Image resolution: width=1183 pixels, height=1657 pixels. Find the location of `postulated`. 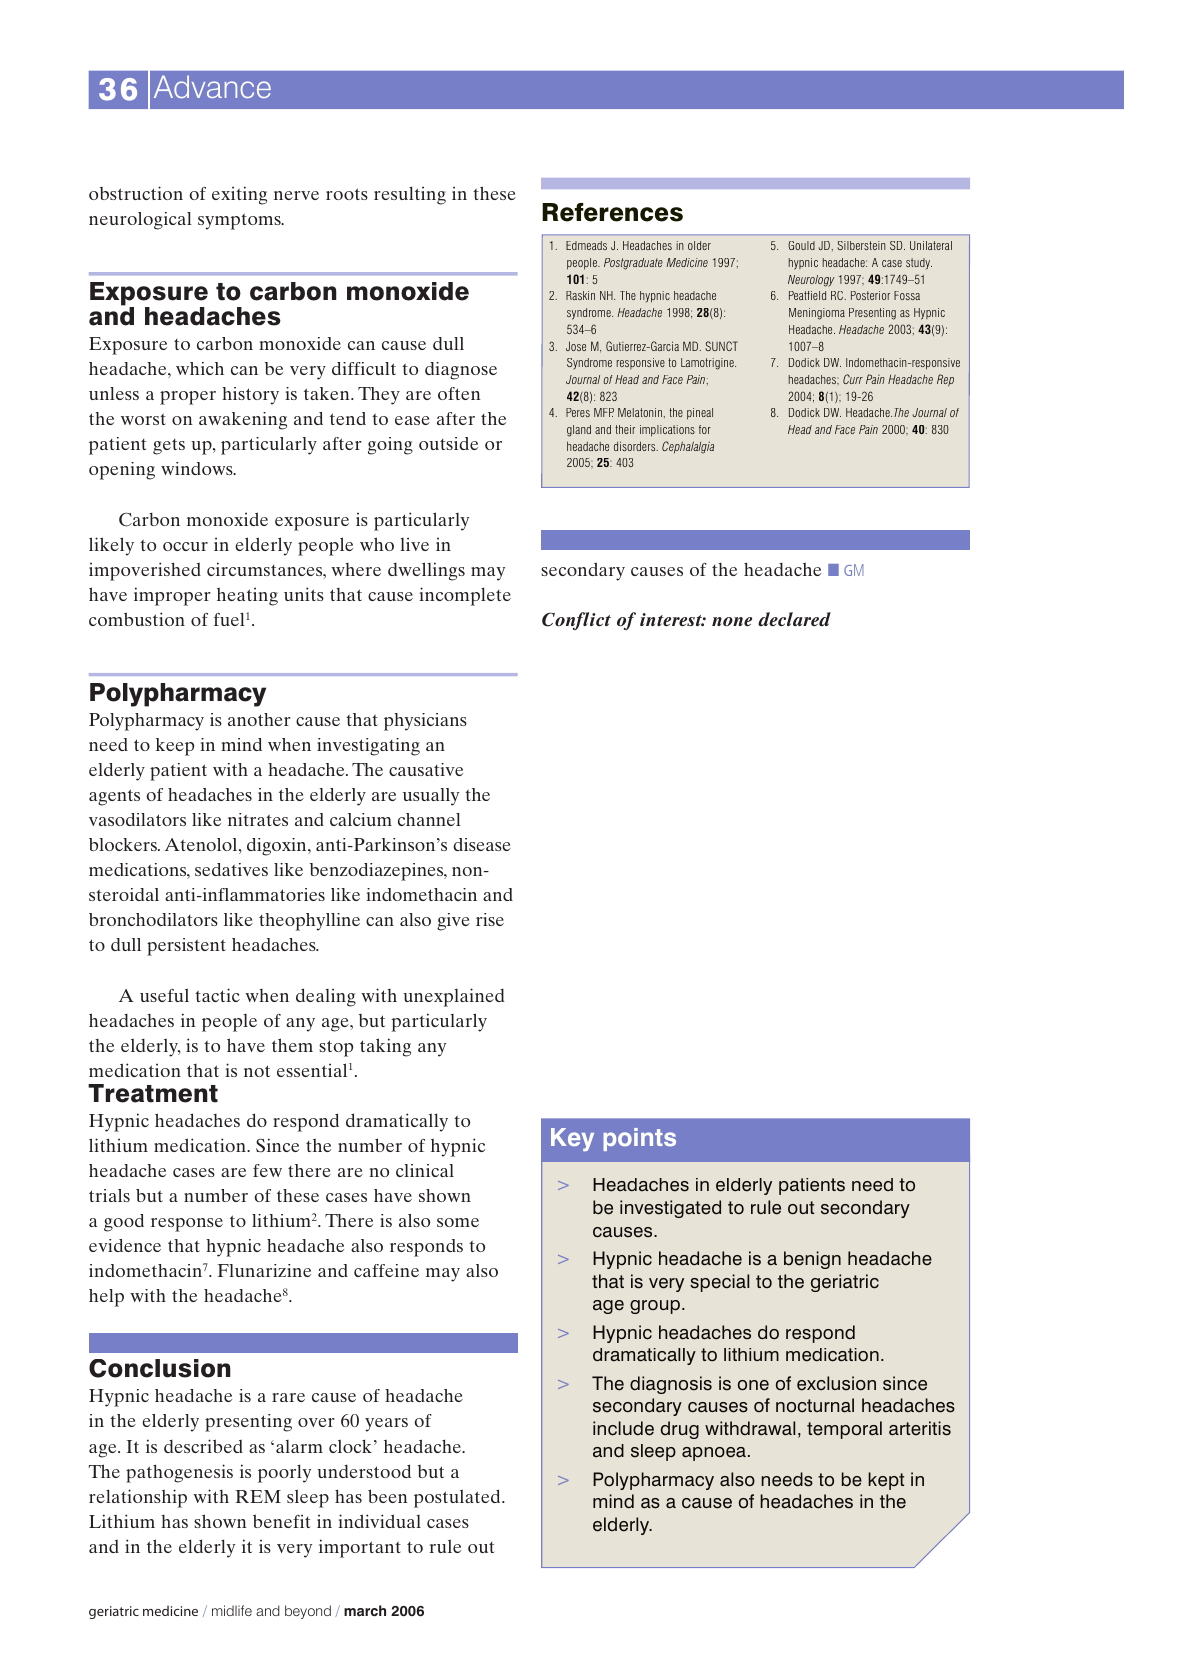

postulated is located at coordinates (458, 1498).
